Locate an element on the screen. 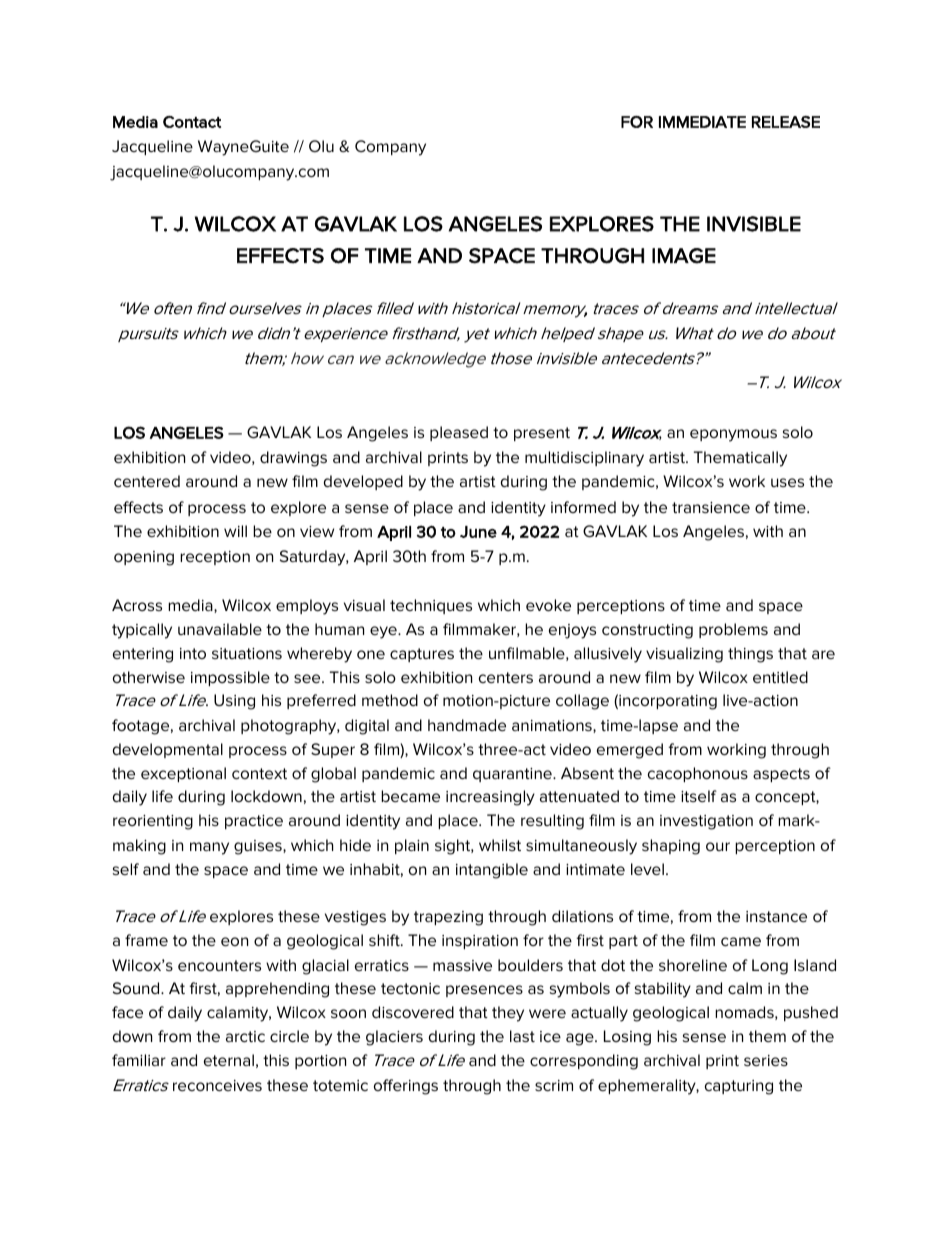 Image resolution: width=952 pixels, height=1233 pixels. eternal is located at coordinates (229, 1060).
